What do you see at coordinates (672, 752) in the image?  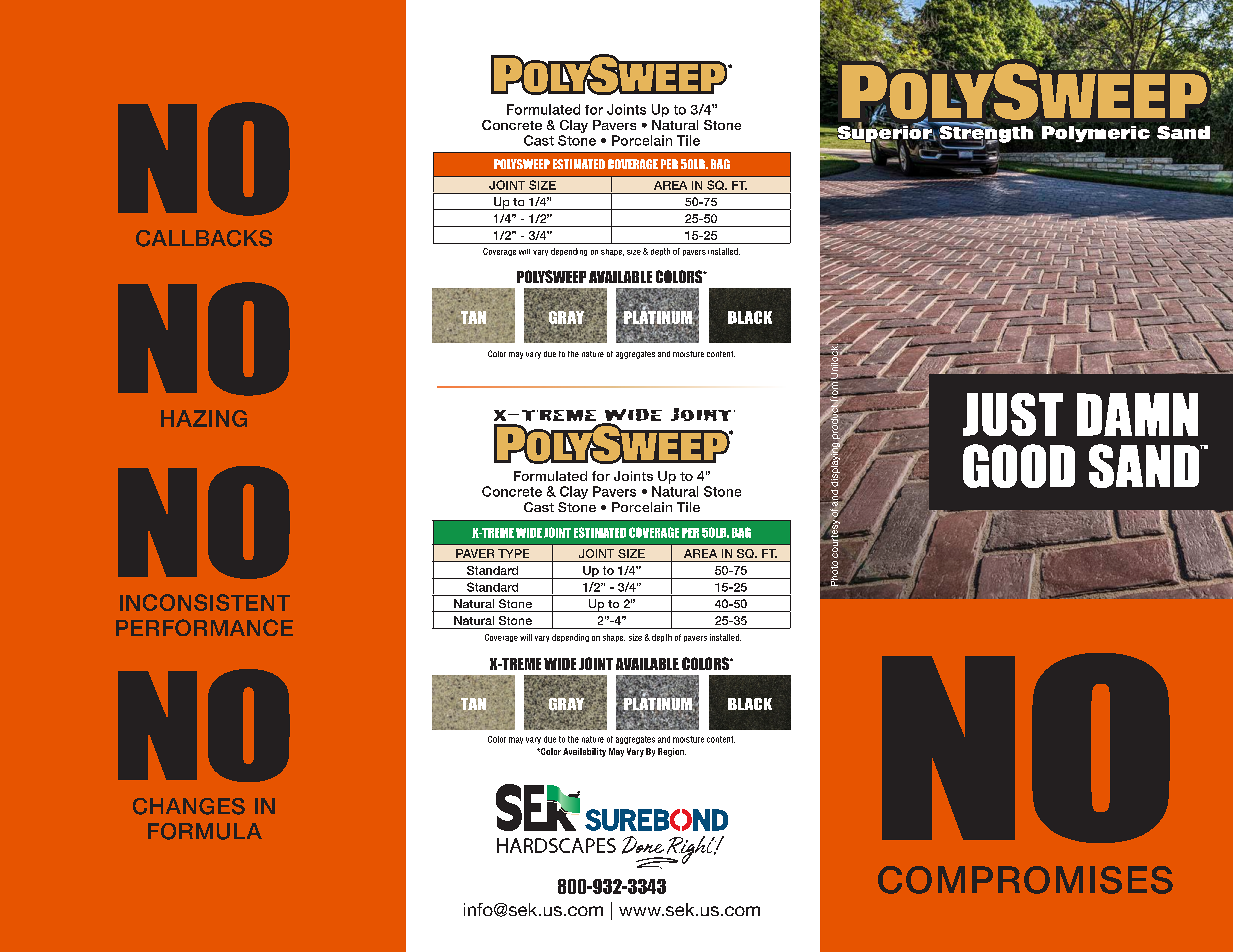 I see `Region` at bounding box center [672, 752].
